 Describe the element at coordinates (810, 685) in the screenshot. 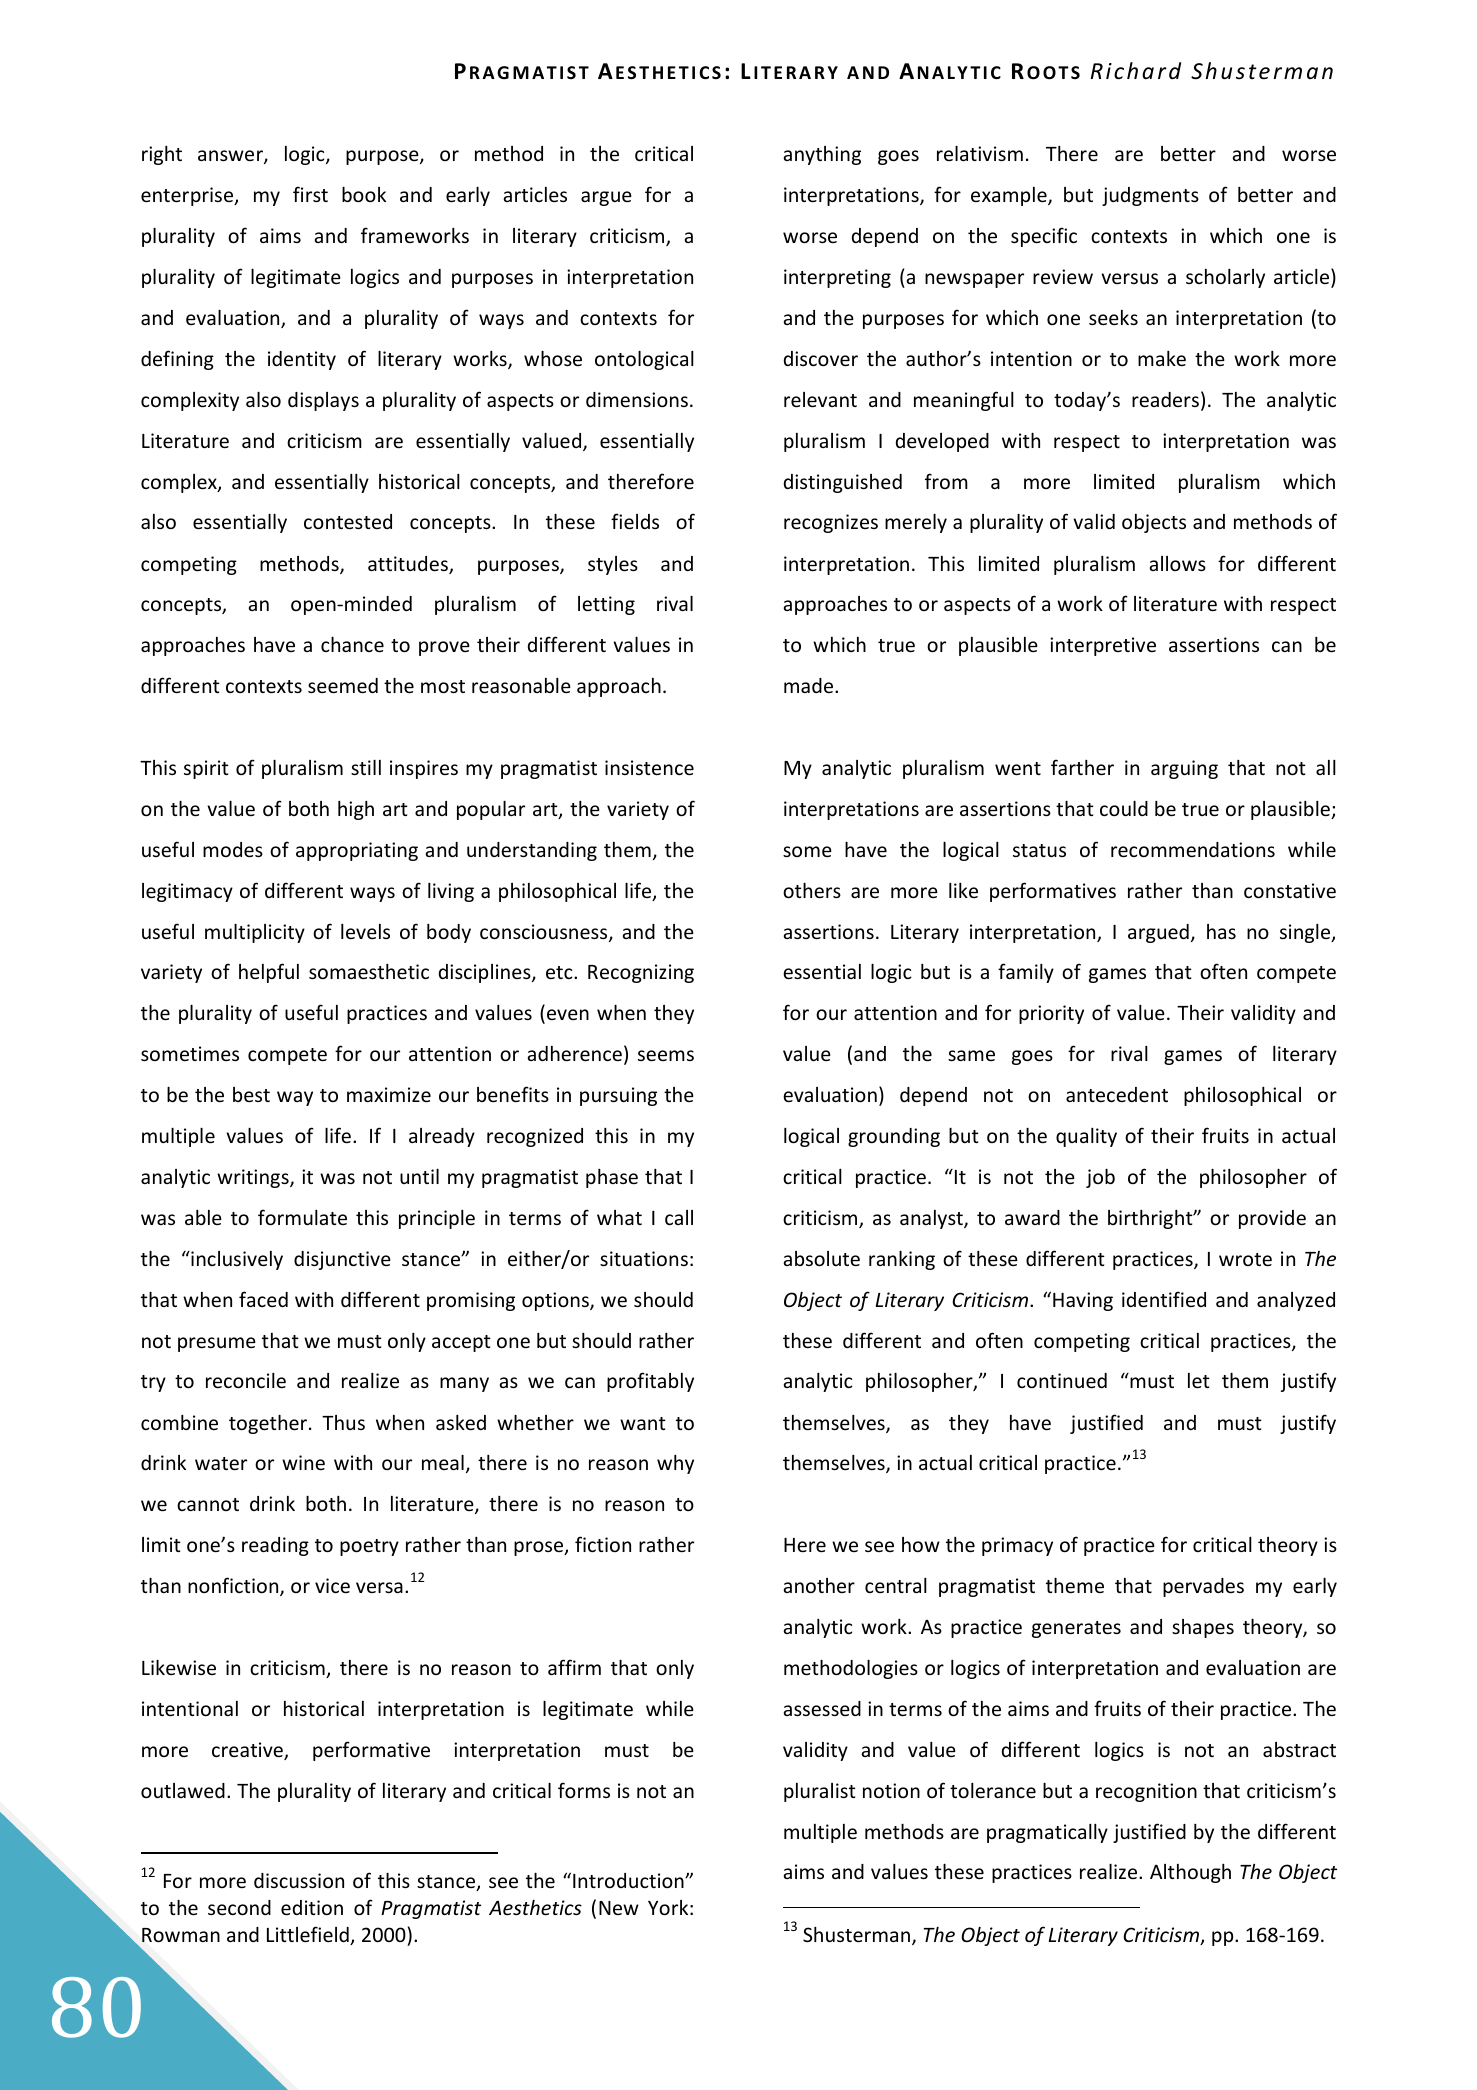

I see `made` at that location.
